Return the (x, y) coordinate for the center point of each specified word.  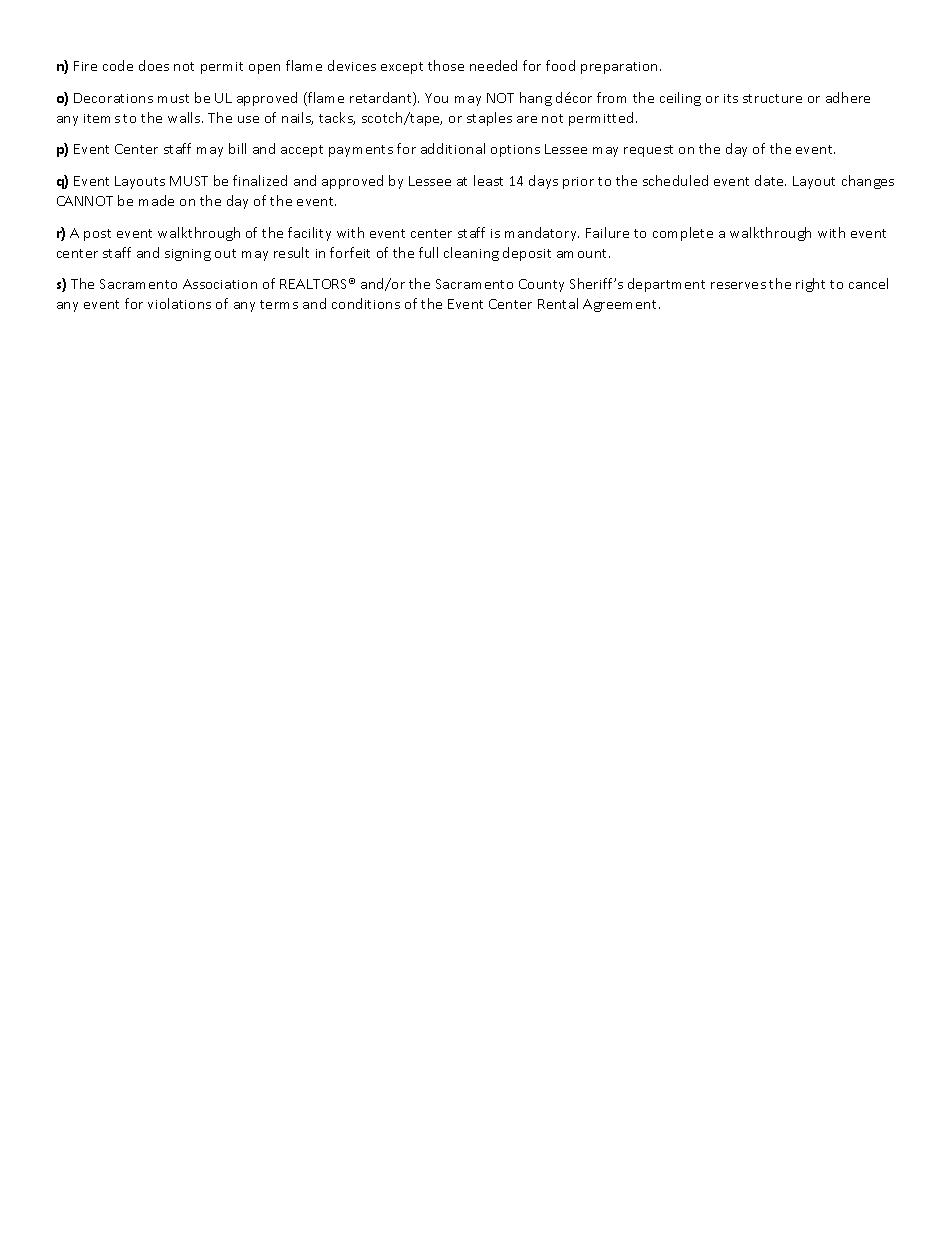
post (97, 235)
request (648, 151)
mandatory (542, 234)
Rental (558, 303)
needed (493, 65)
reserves (738, 285)
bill (237, 148)
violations (179, 303)
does (154, 65)
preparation (621, 68)
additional (453, 148)
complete (683, 234)
